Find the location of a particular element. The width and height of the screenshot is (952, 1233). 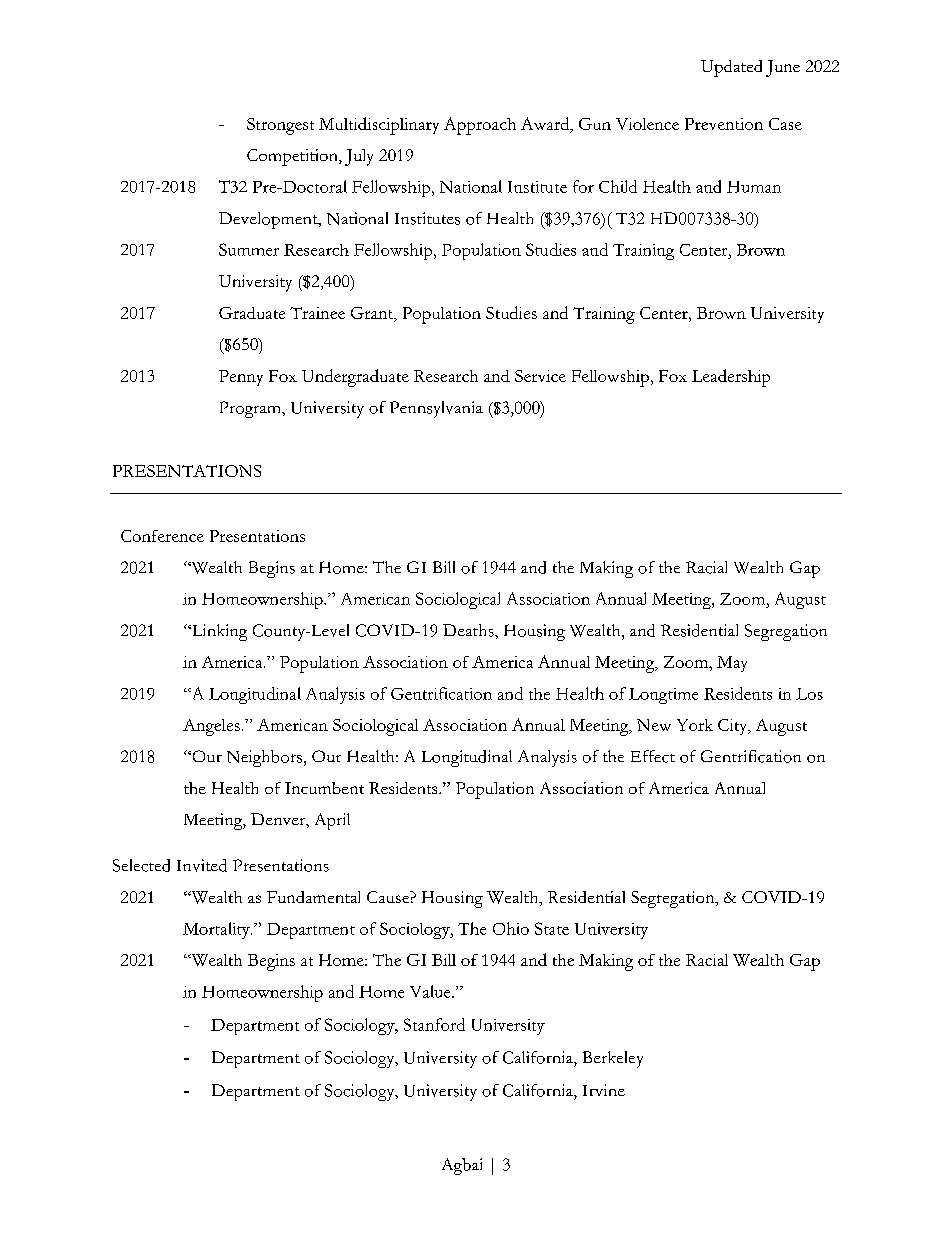

Mortality is located at coordinates (217, 930).
